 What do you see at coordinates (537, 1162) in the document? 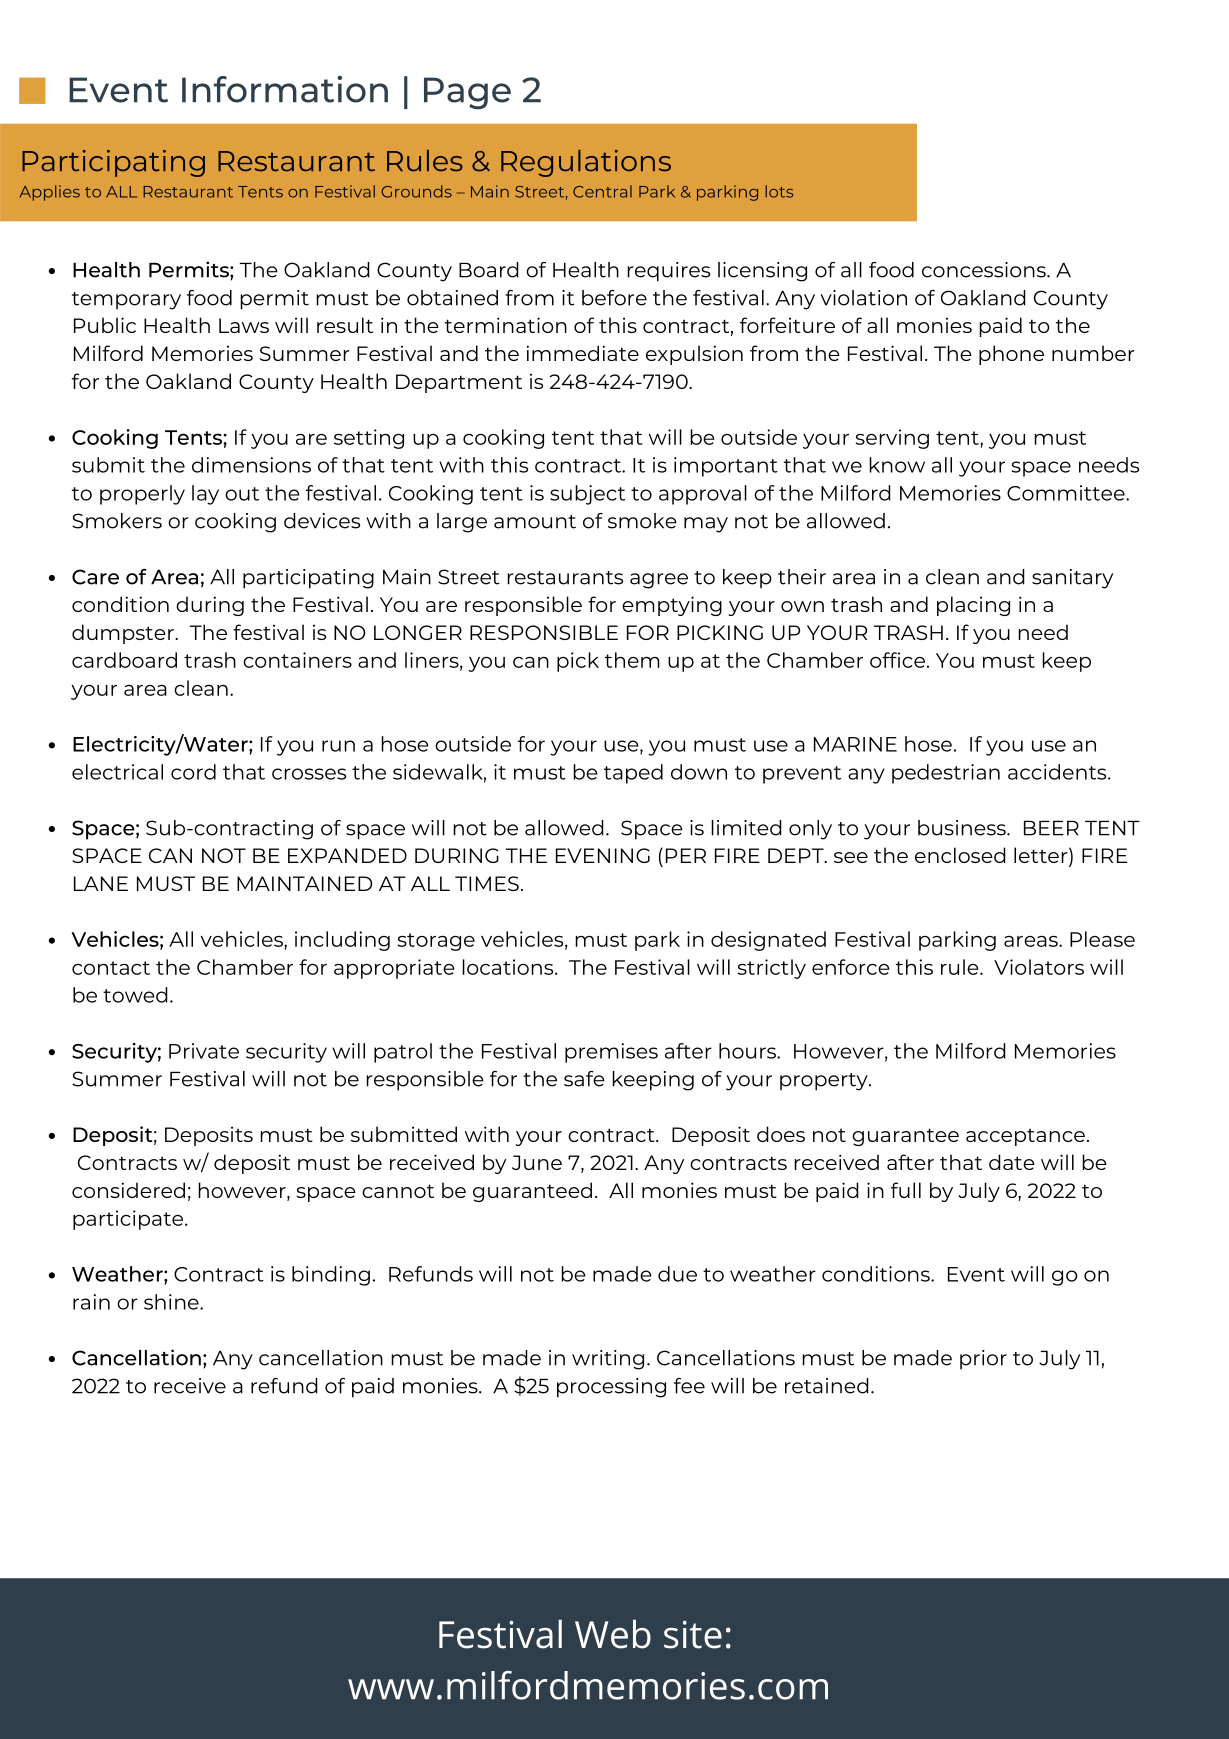
I see `June` at bounding box center [537, 1162].
